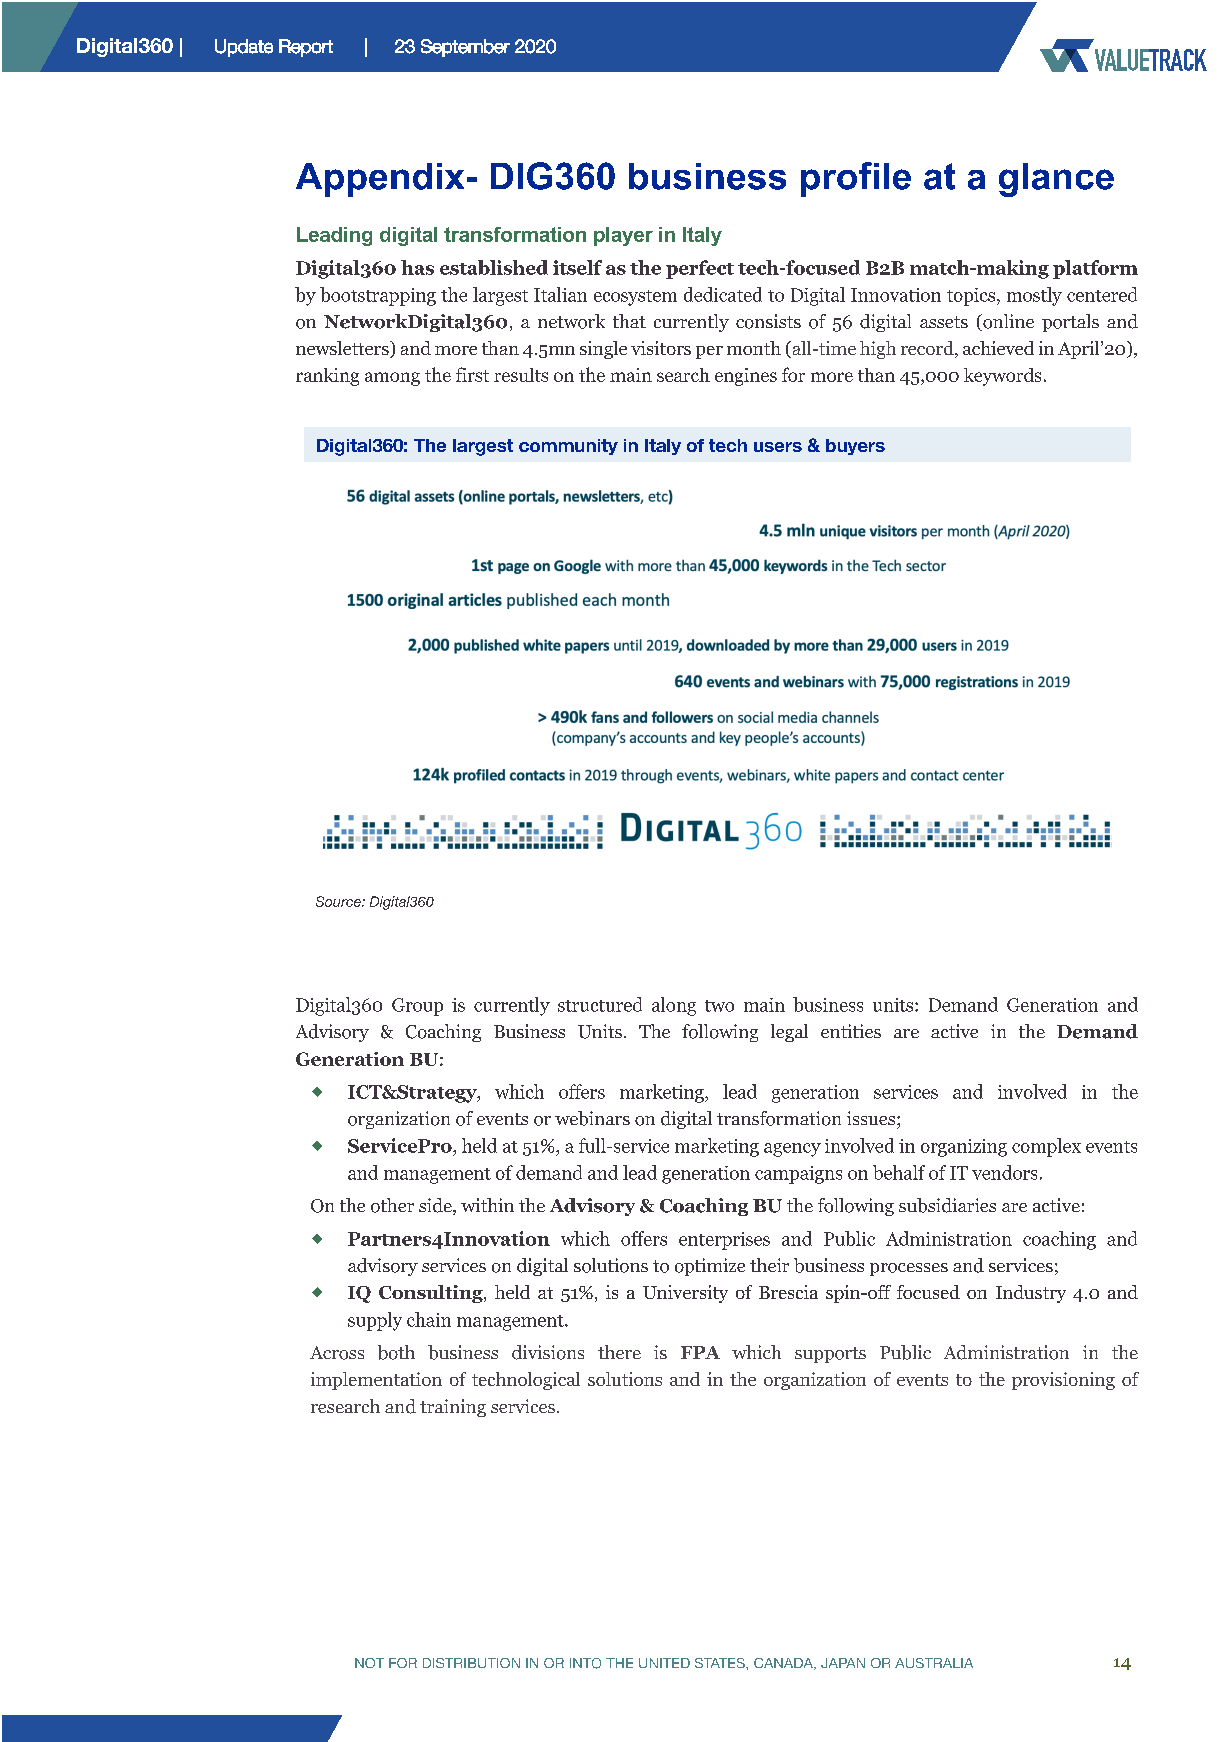 This image has width=1232, height=1742. I want to click on glance, so click(1056, 180).
